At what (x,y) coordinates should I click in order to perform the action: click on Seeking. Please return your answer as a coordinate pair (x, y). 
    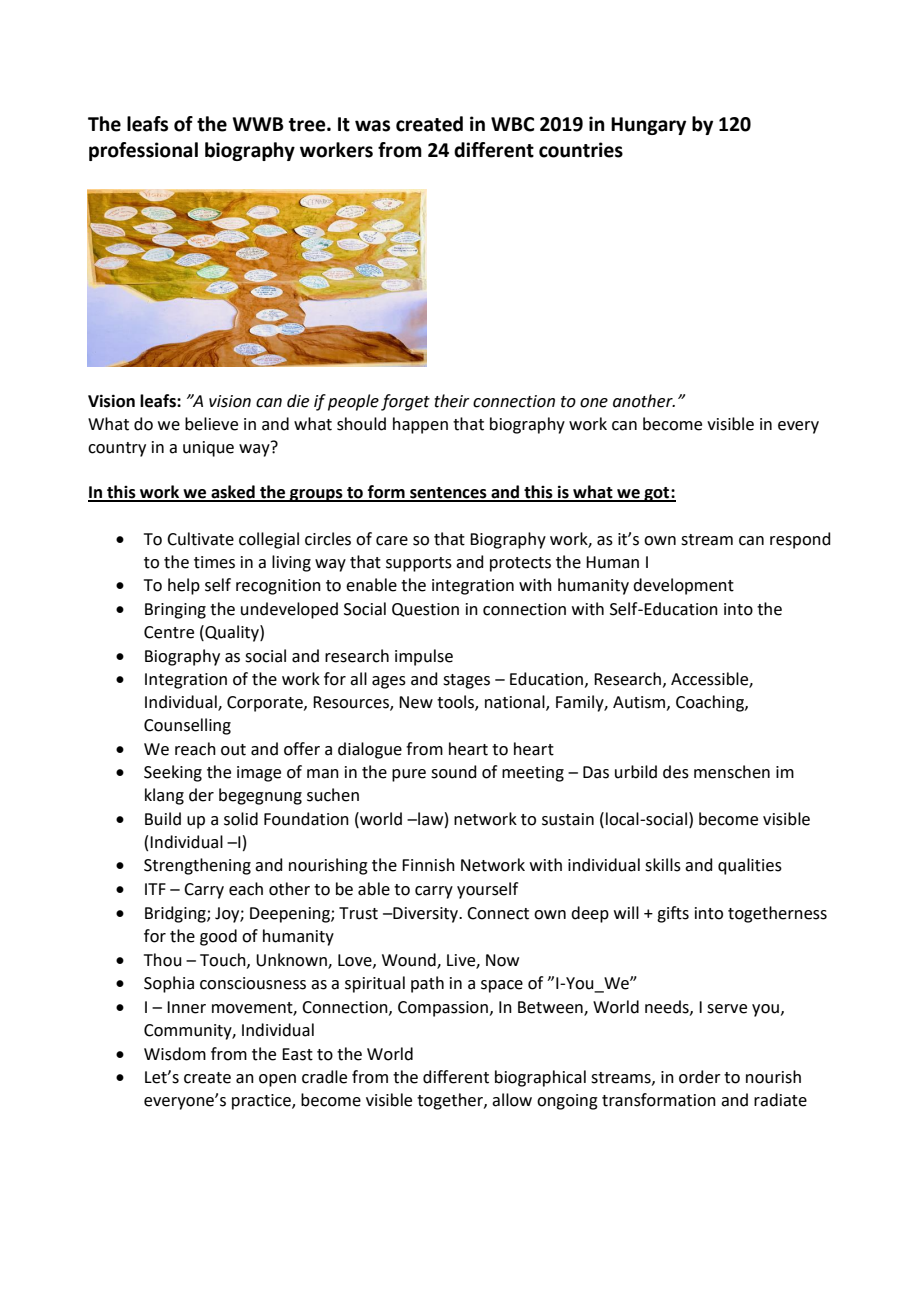
    Looking at the image, I should click on (173, 773).
